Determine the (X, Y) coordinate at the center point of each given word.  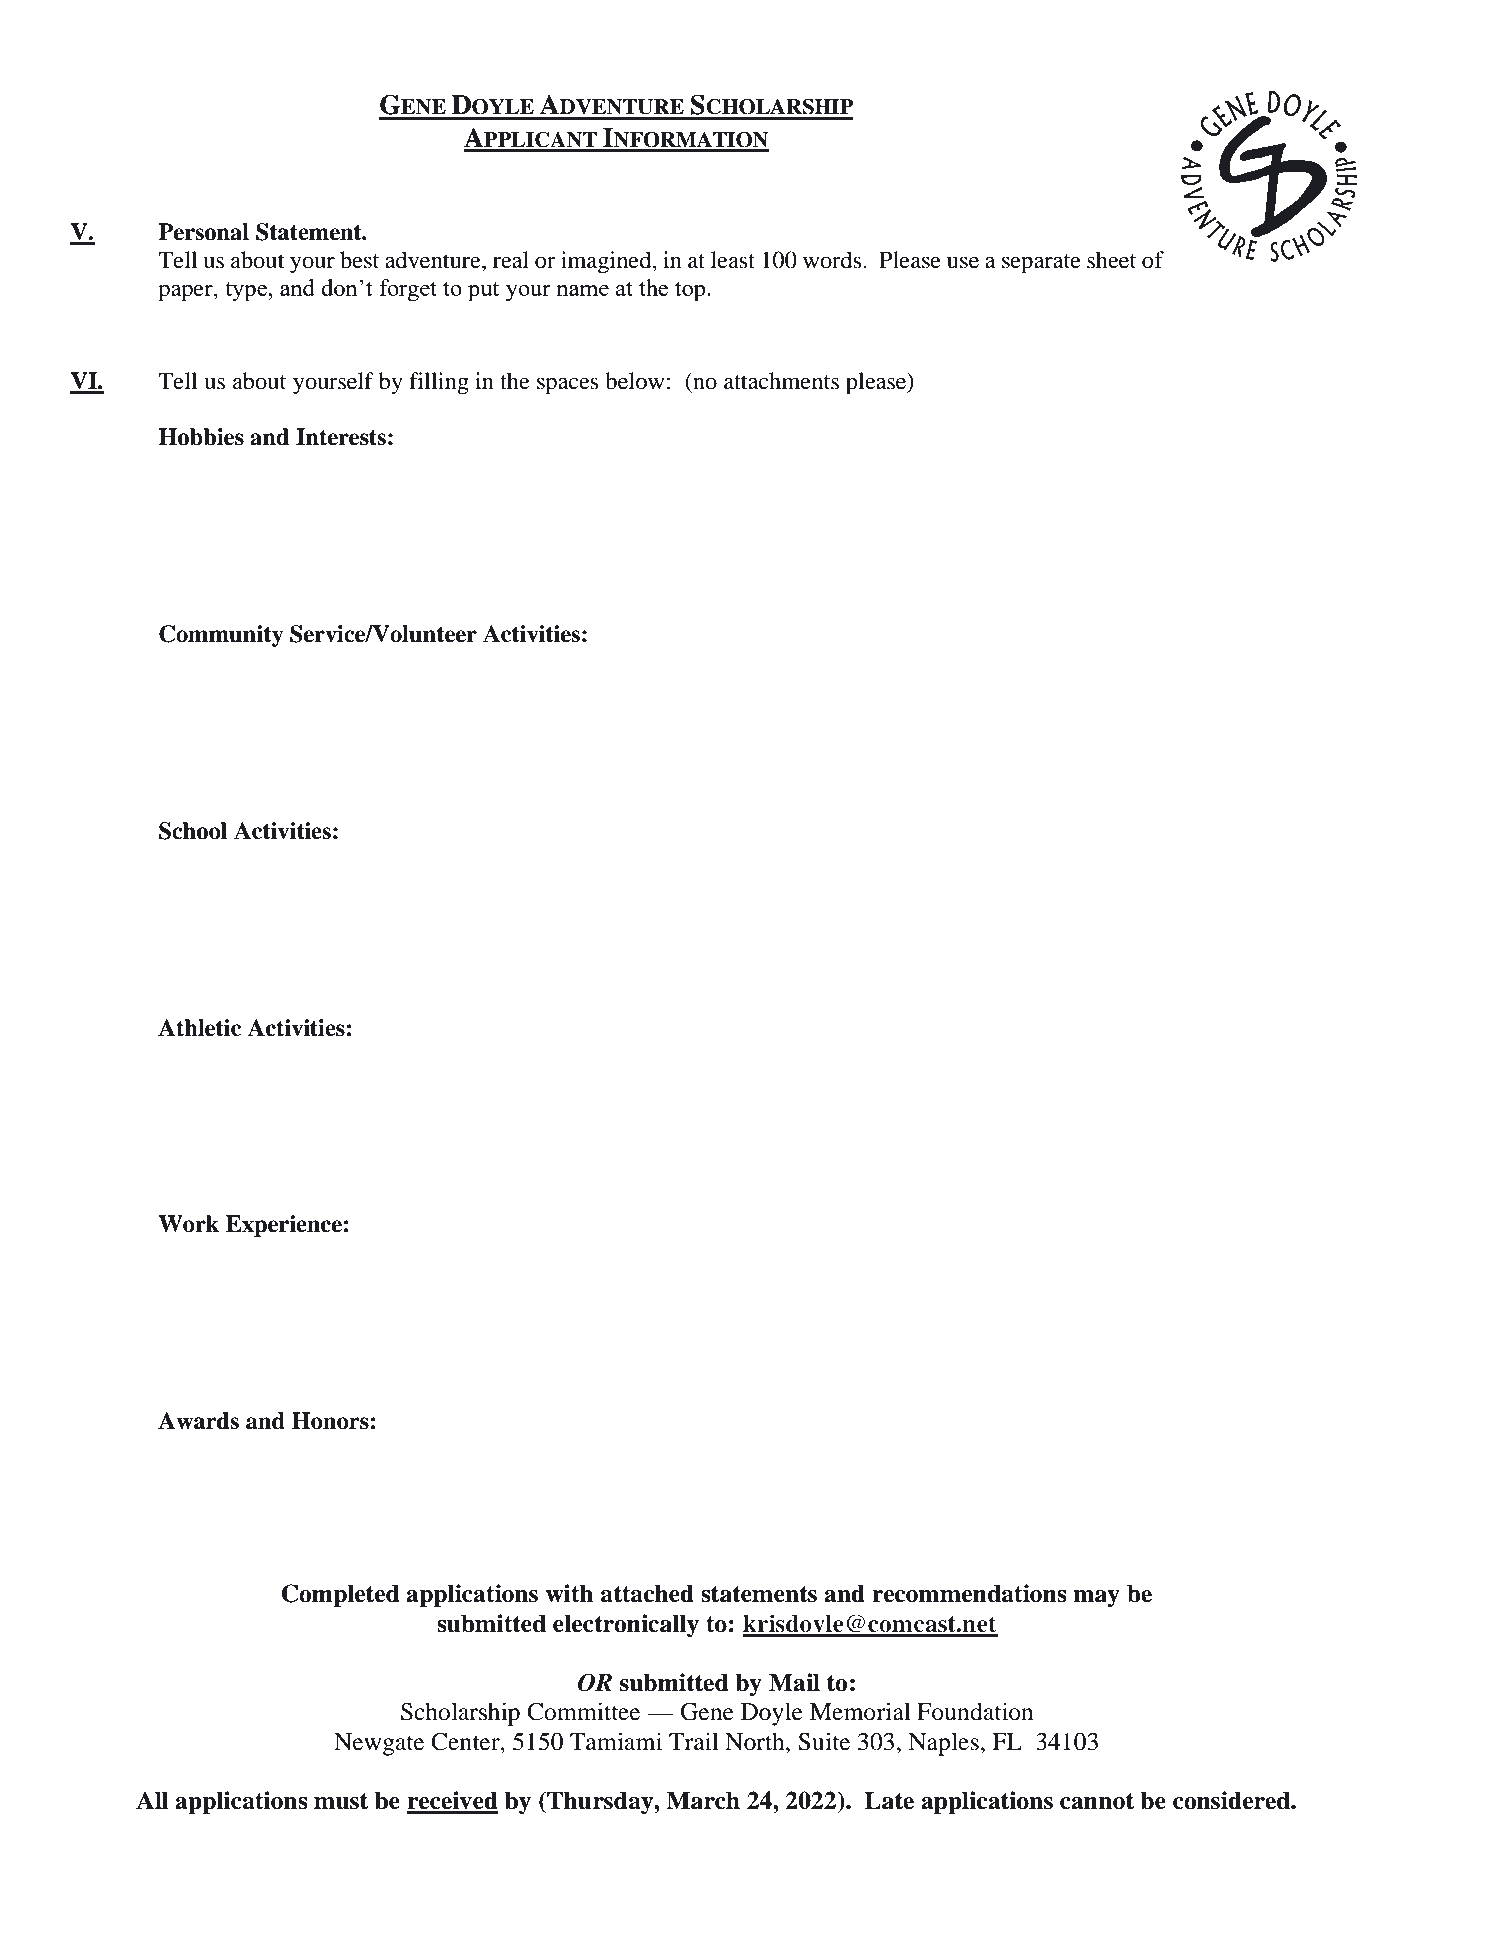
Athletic (199, 1028)
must (341, 1801)
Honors (330, 1421)
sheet (1111, 260)
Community (221, 636)
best (359, 260)
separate (1041, 264)
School (193, 831)
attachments (781, 381)
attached (647, 1593)
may (1096, 1599)
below (635, 381)
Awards (198, 1421)
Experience (284, 1226)
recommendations (969, 1593)
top (691, 291)
